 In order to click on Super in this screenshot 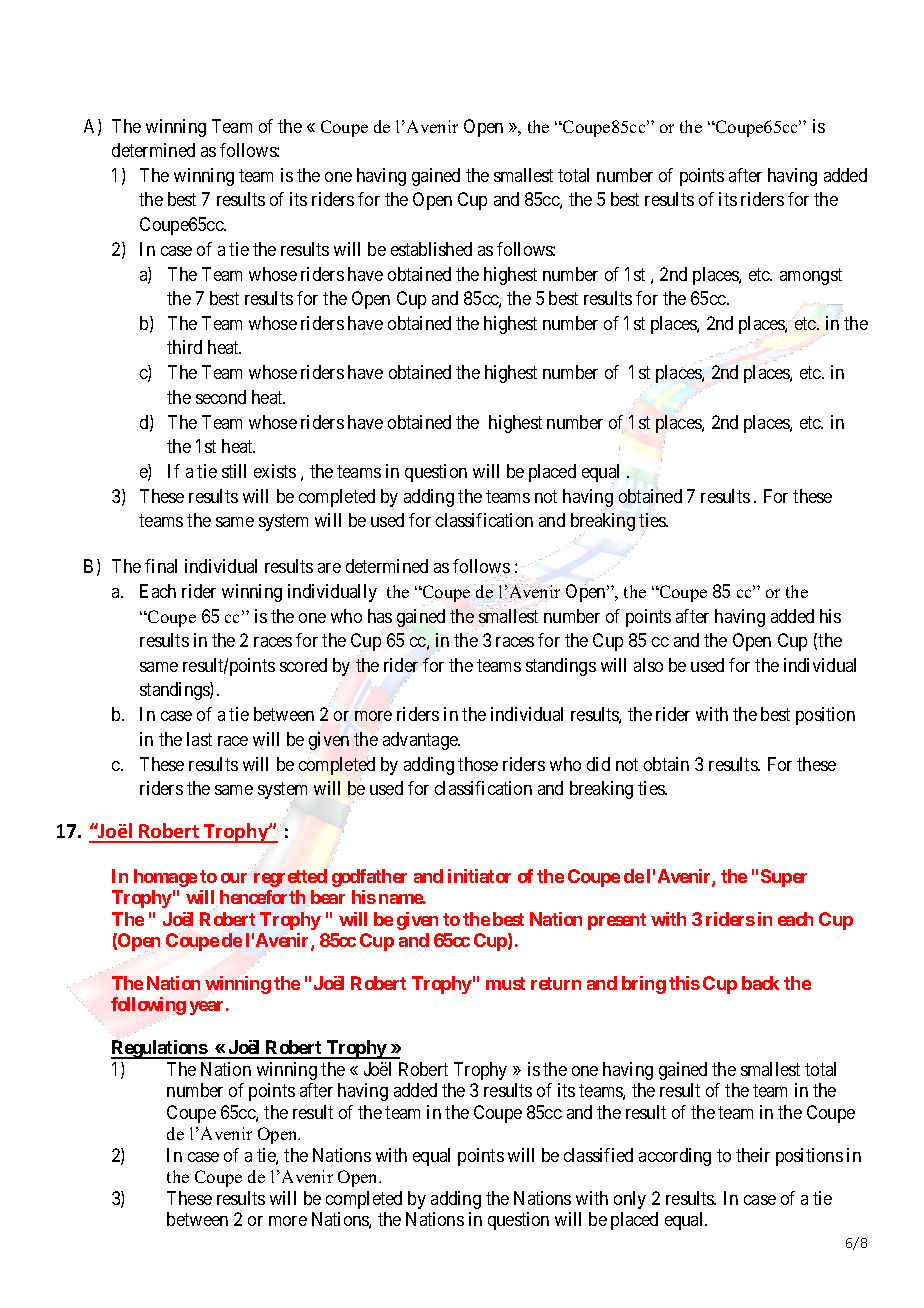, I will do `click(784, 878)`.
